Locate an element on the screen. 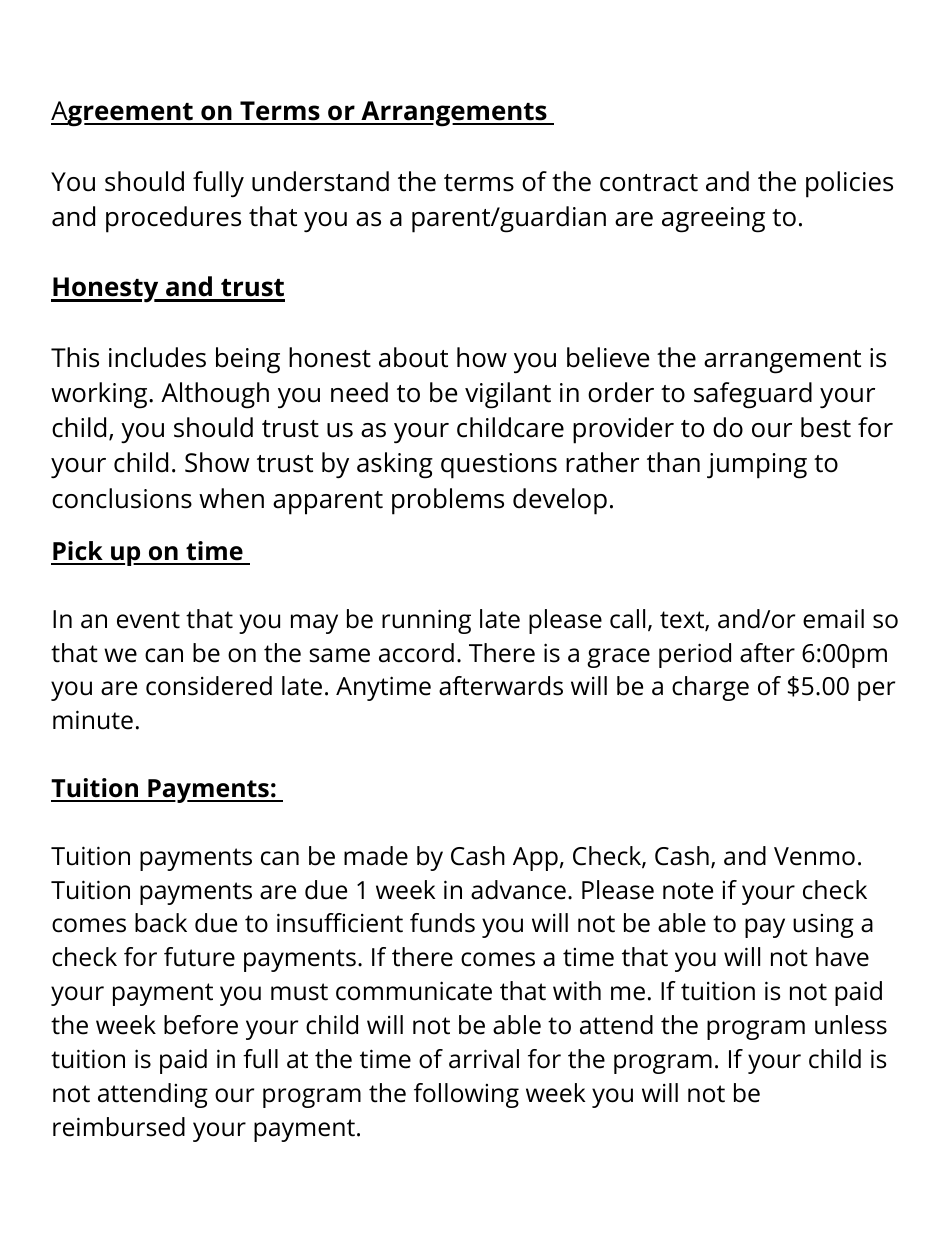 The height and width of the screenshot is (1233, 952). accord is located at coordinates (416, 653).
